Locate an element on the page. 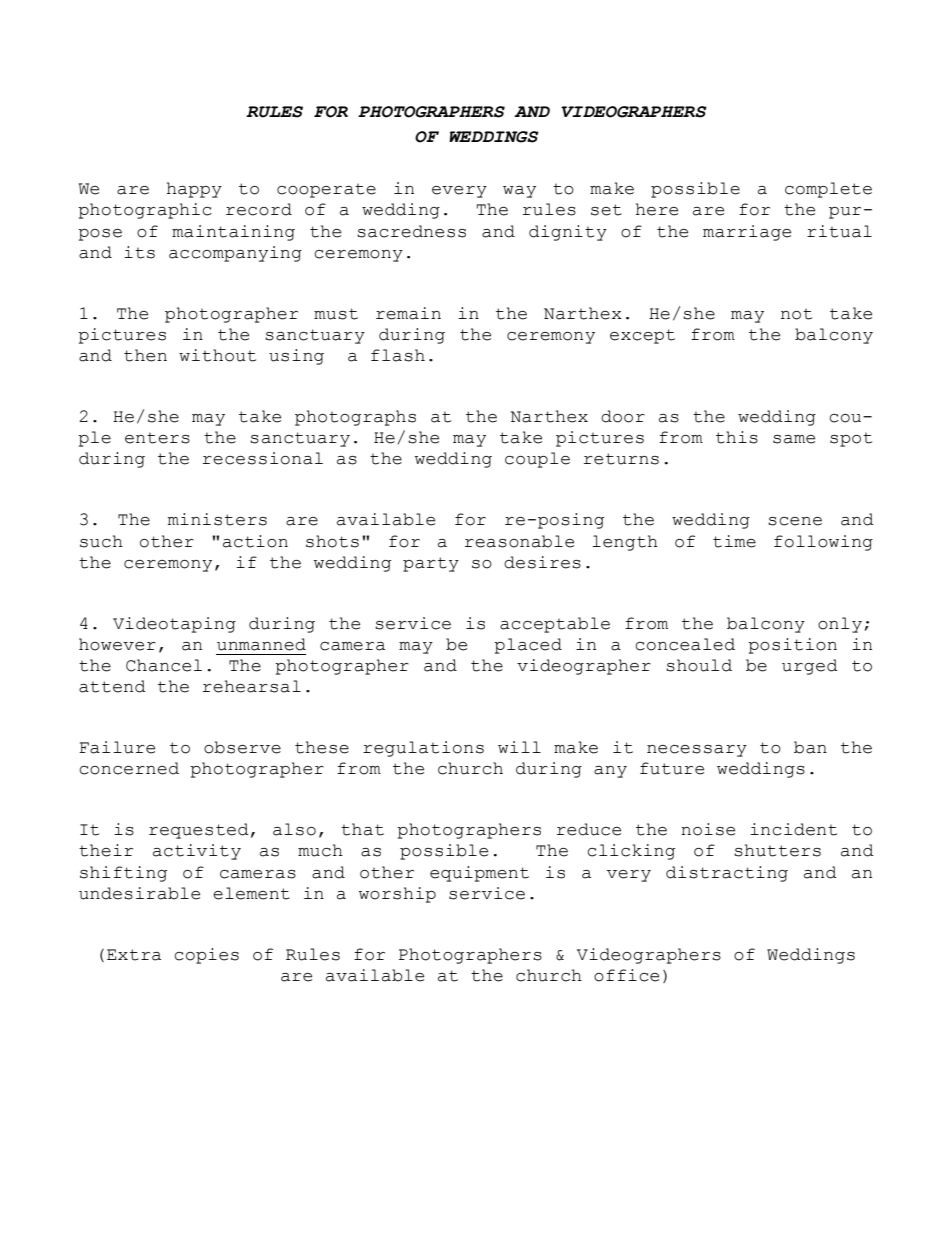  happy is located at coordinates (194, 190).
